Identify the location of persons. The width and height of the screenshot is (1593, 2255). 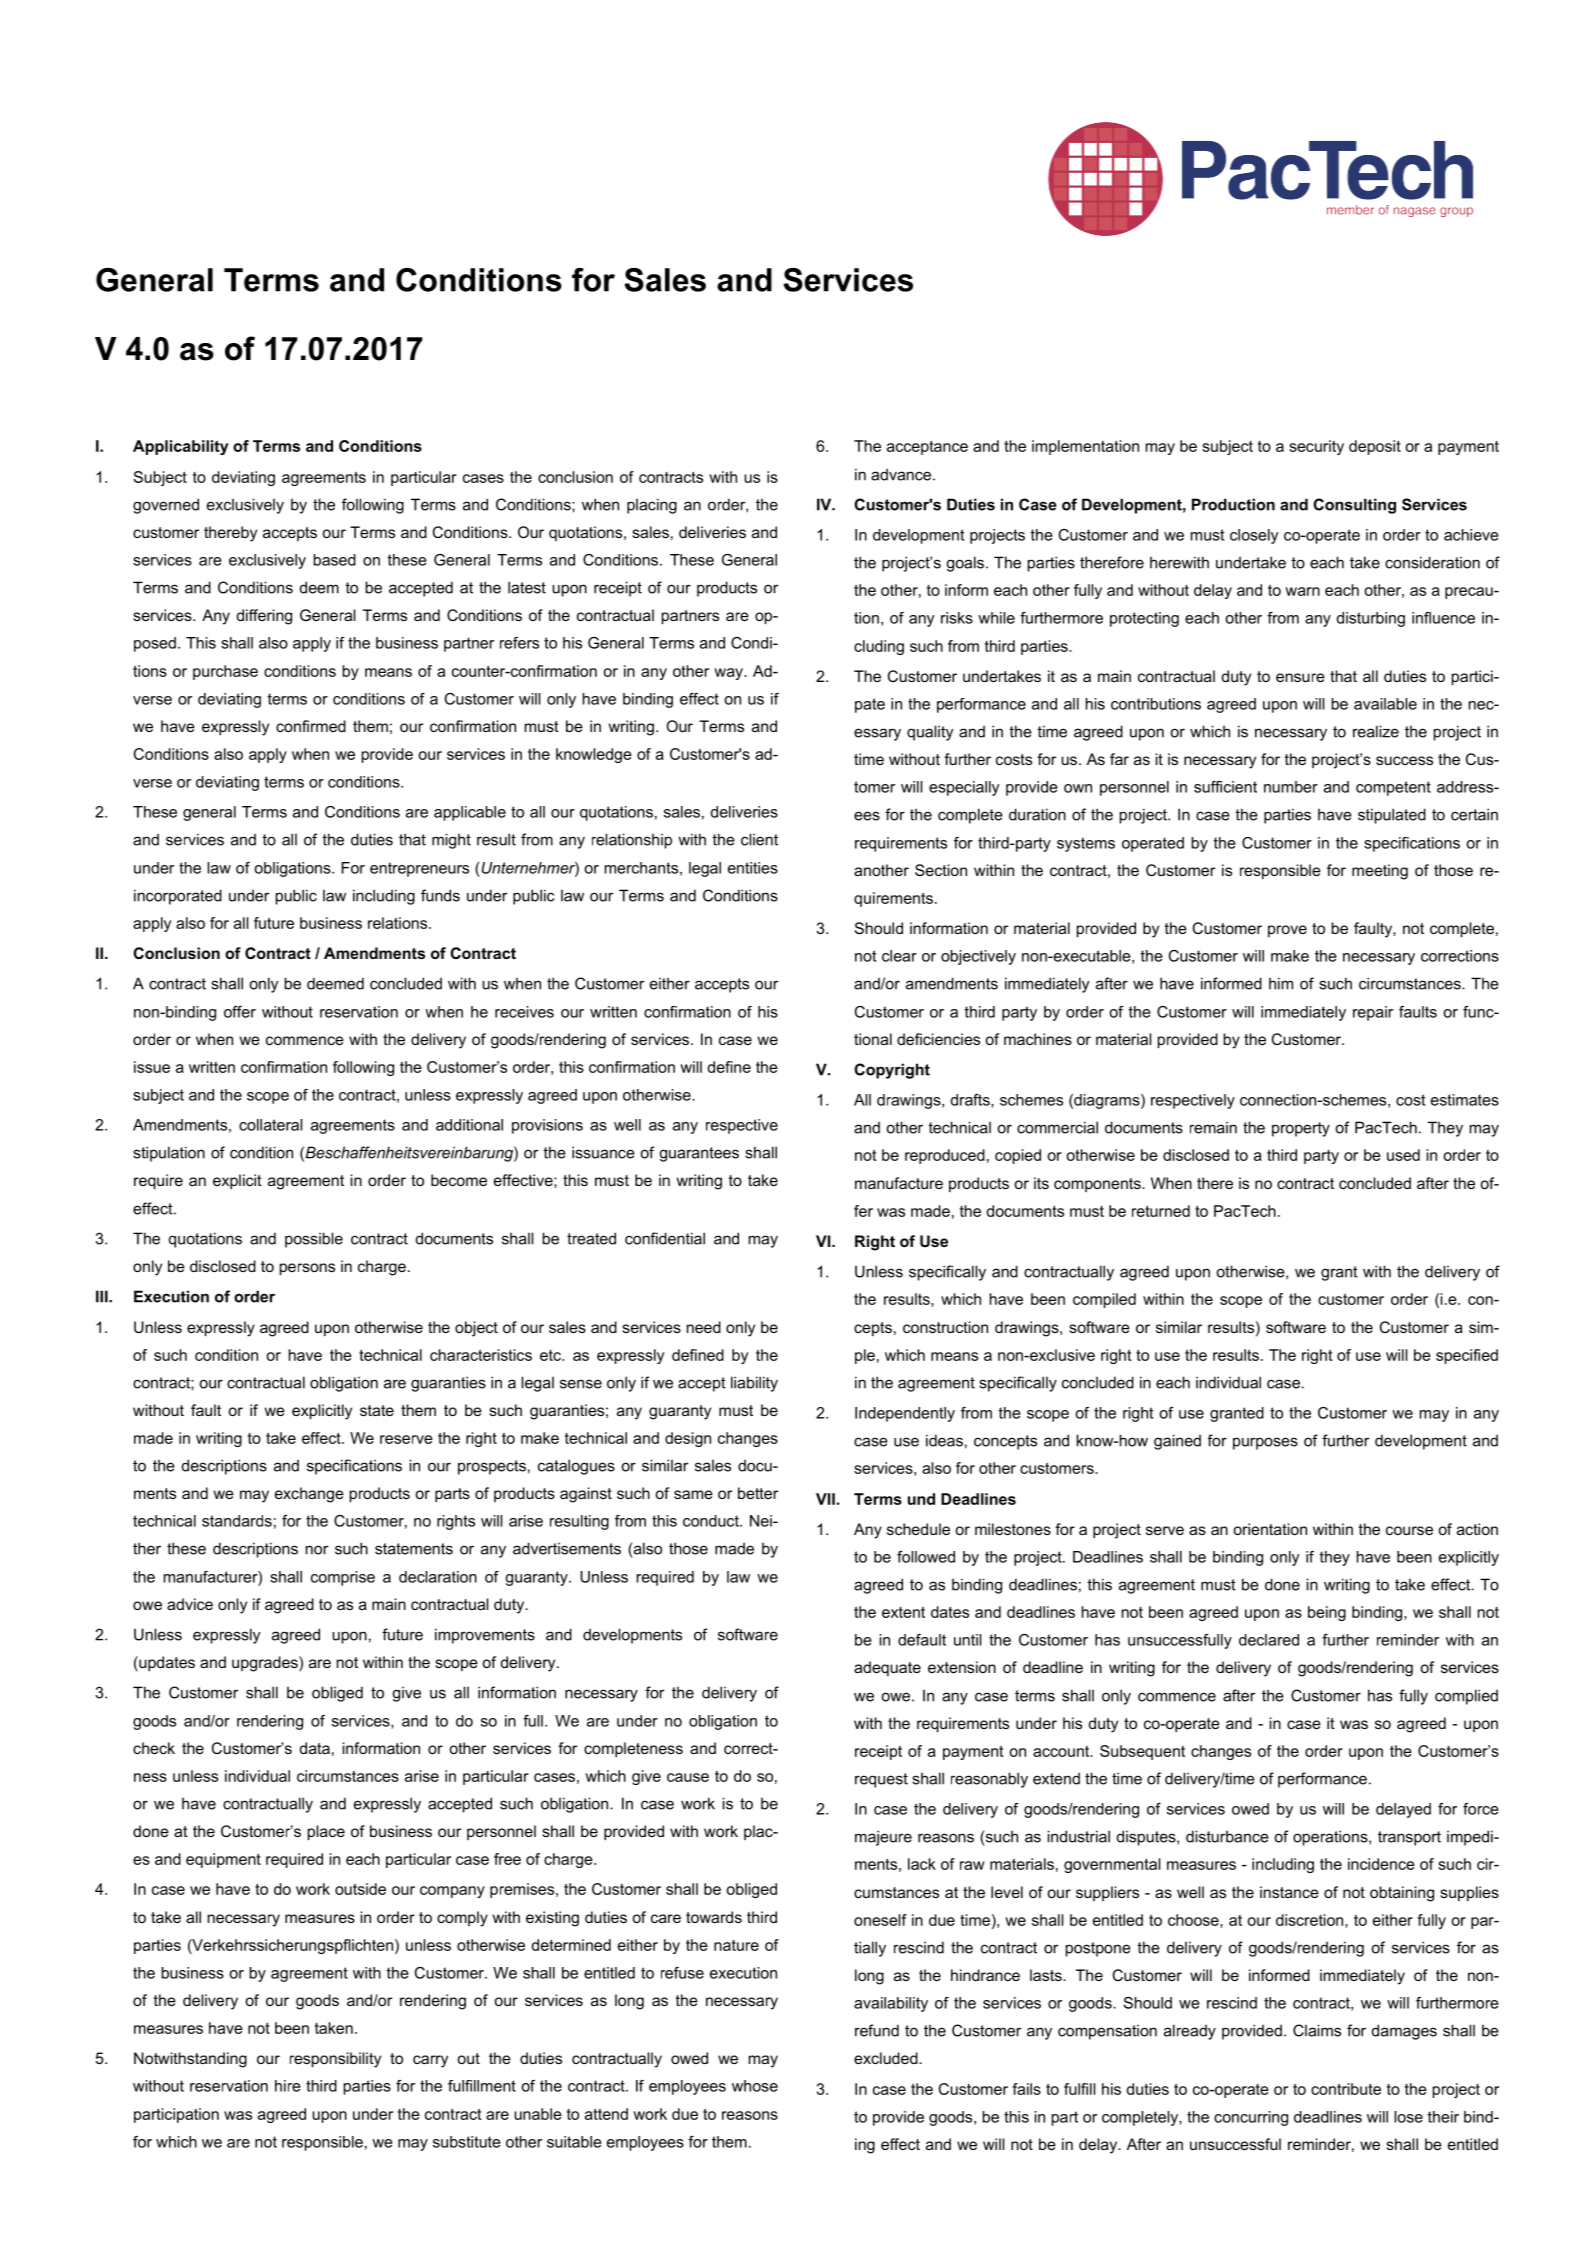
(307, 1269).
